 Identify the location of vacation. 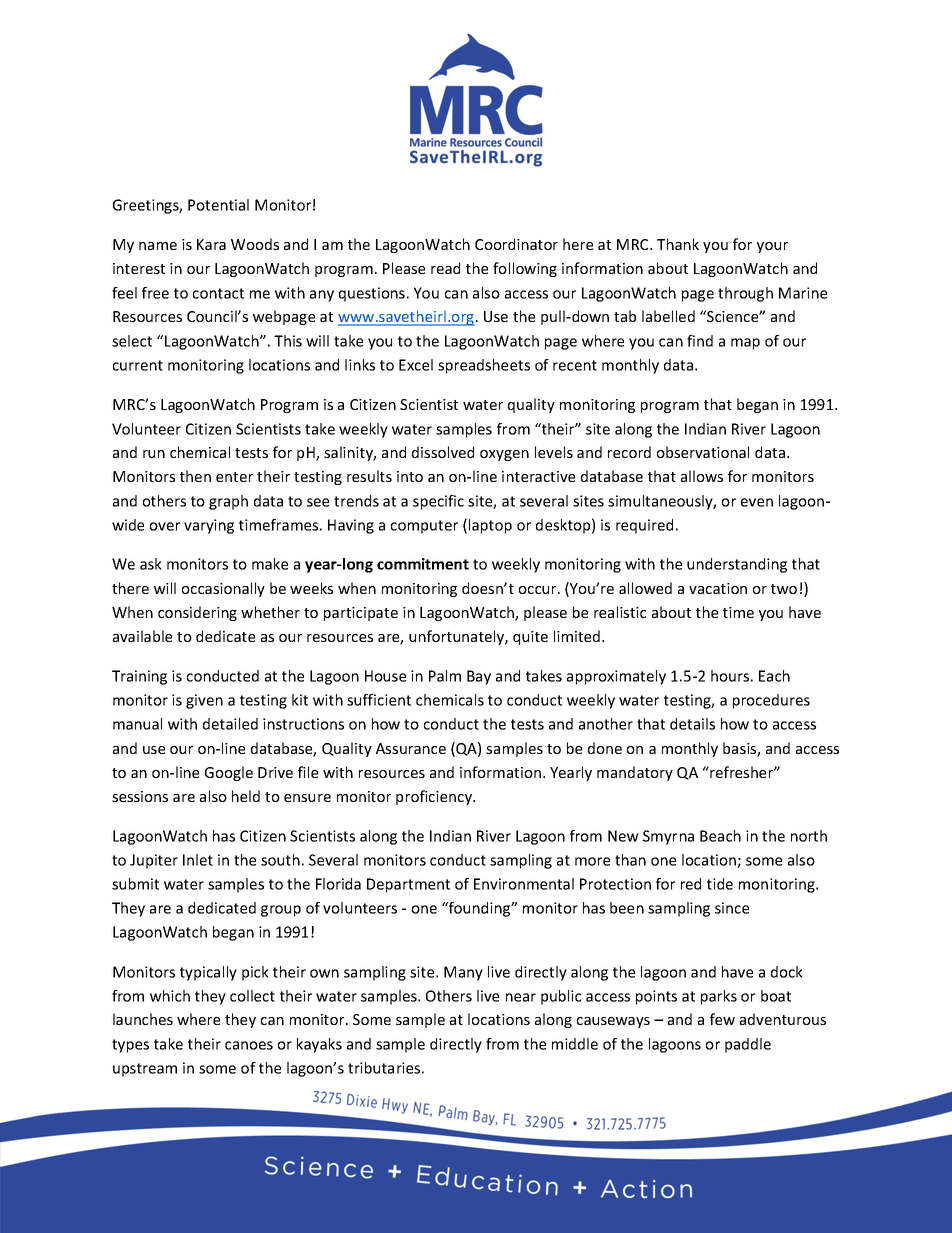
(718, 588).
